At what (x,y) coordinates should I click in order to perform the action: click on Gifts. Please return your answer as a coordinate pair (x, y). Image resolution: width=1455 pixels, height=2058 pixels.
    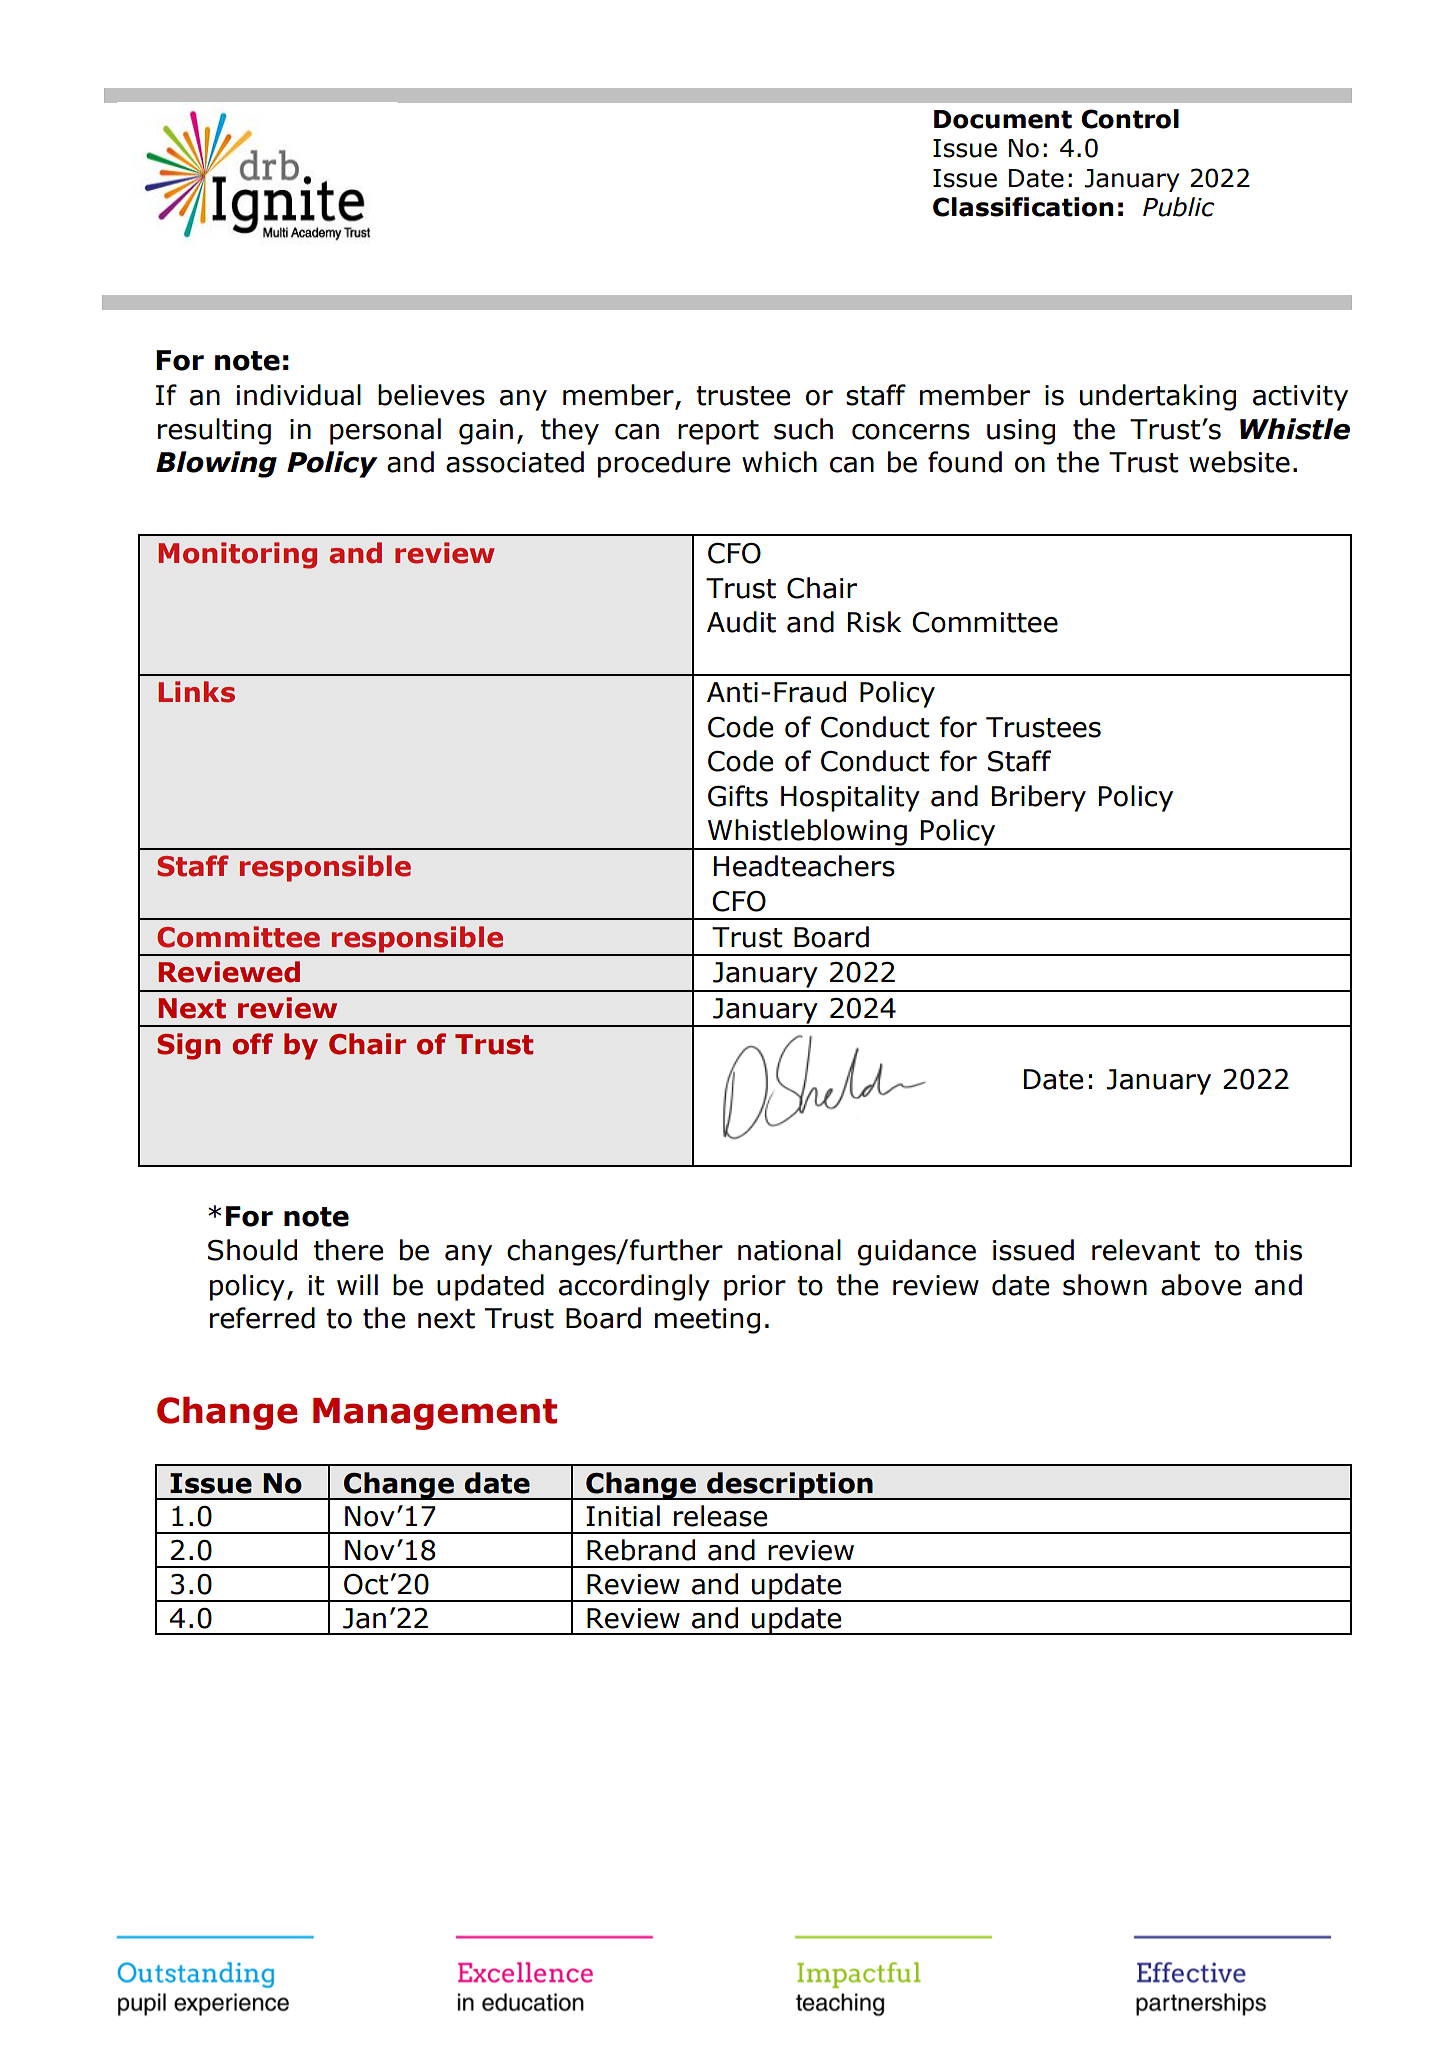
    Looking at the image, I should click on (738, 796).
